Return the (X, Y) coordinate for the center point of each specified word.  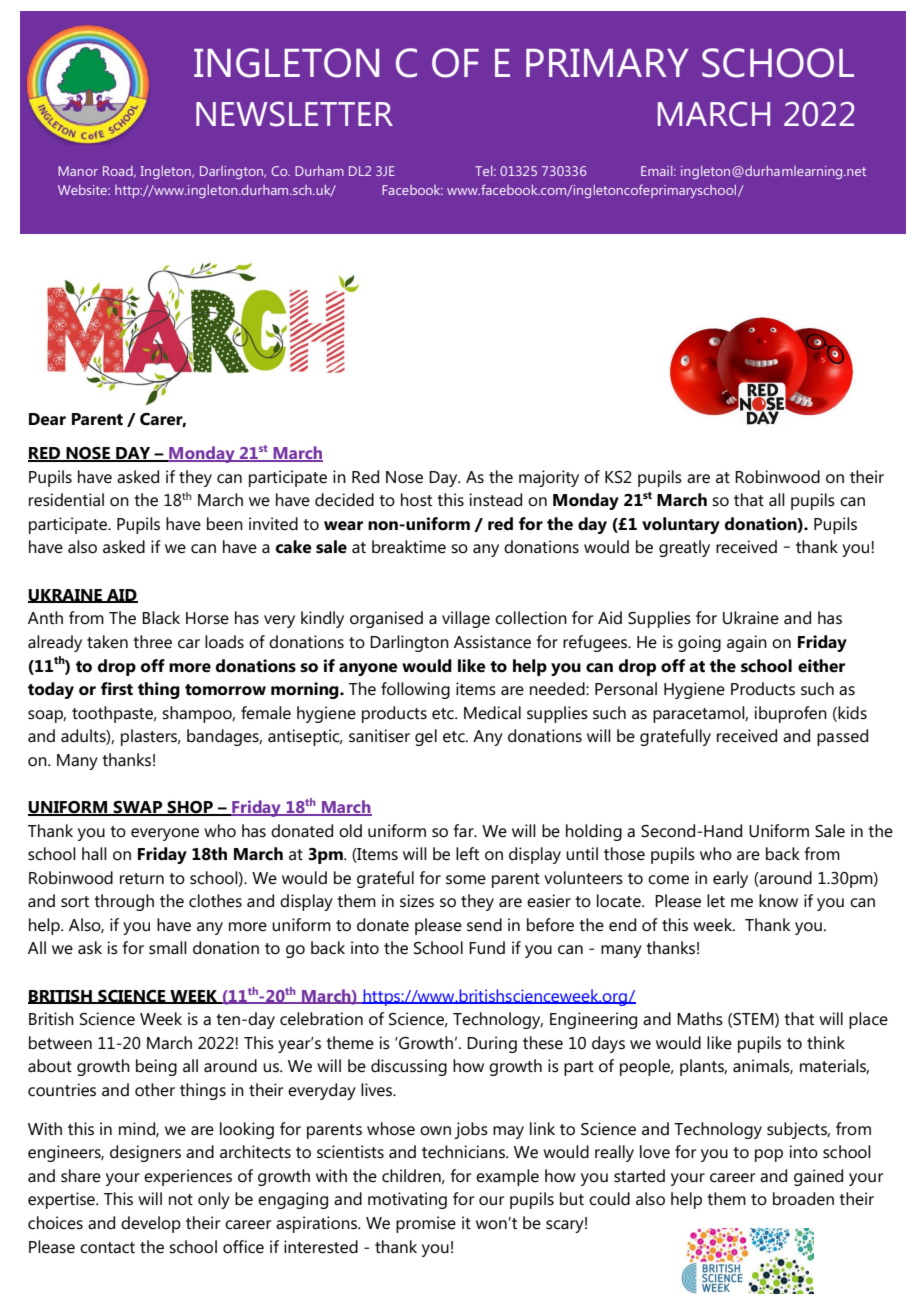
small (168, 948)
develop (151, 1224)
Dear (47, 419)
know (778, 901)
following (415, 690)
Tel (485, 171)
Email (658, 171)
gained (818, 1177)
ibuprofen (790, 714)
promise (426, 1224)
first (117, 688)
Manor (78, 171)
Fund (487, 947)
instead (495, 500)
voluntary (681, 525)
